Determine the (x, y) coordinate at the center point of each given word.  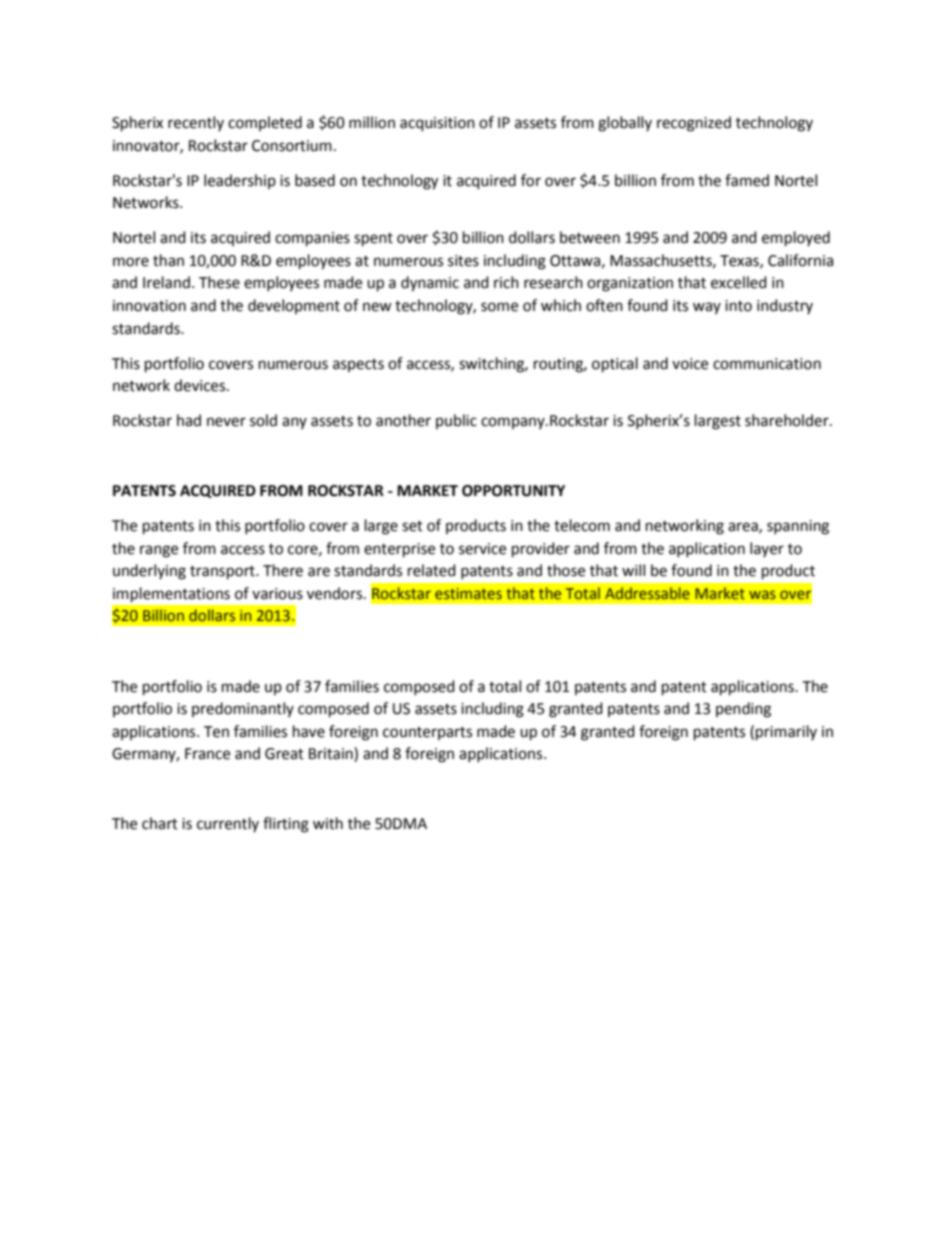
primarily (786, 733)
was (762, 594)
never (226, 422)
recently (196, 123)
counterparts (427, 733)
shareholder (788, 420)
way (707, 308)
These (219, 282)
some (499, 307)
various (277, 594)
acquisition (437, 124)
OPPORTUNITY (513, 491)
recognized (694, 124)
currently (228, 824)
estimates (468, 593)
